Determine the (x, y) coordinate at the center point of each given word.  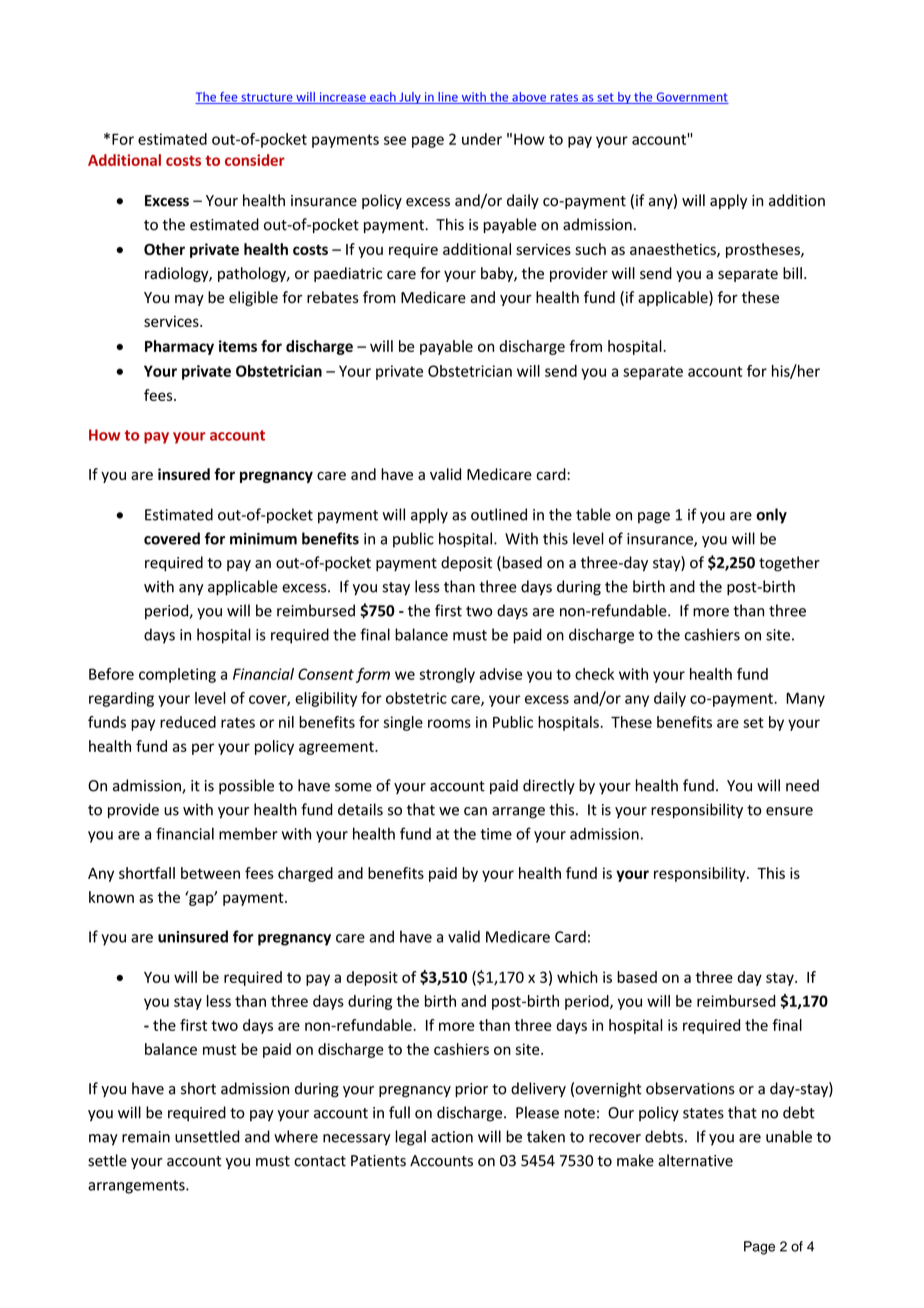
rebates (333, 297)
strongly (447, 675)
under (482, 139)
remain (146, 1137)
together (789, 564)
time (496, 834)
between (210, 873)
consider (255, 160)
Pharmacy (179, 347)
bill (792, 273)
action (452, 1137)
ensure (789, 811)
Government (691, 98)
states (703, 1113)
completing (177, 675)
